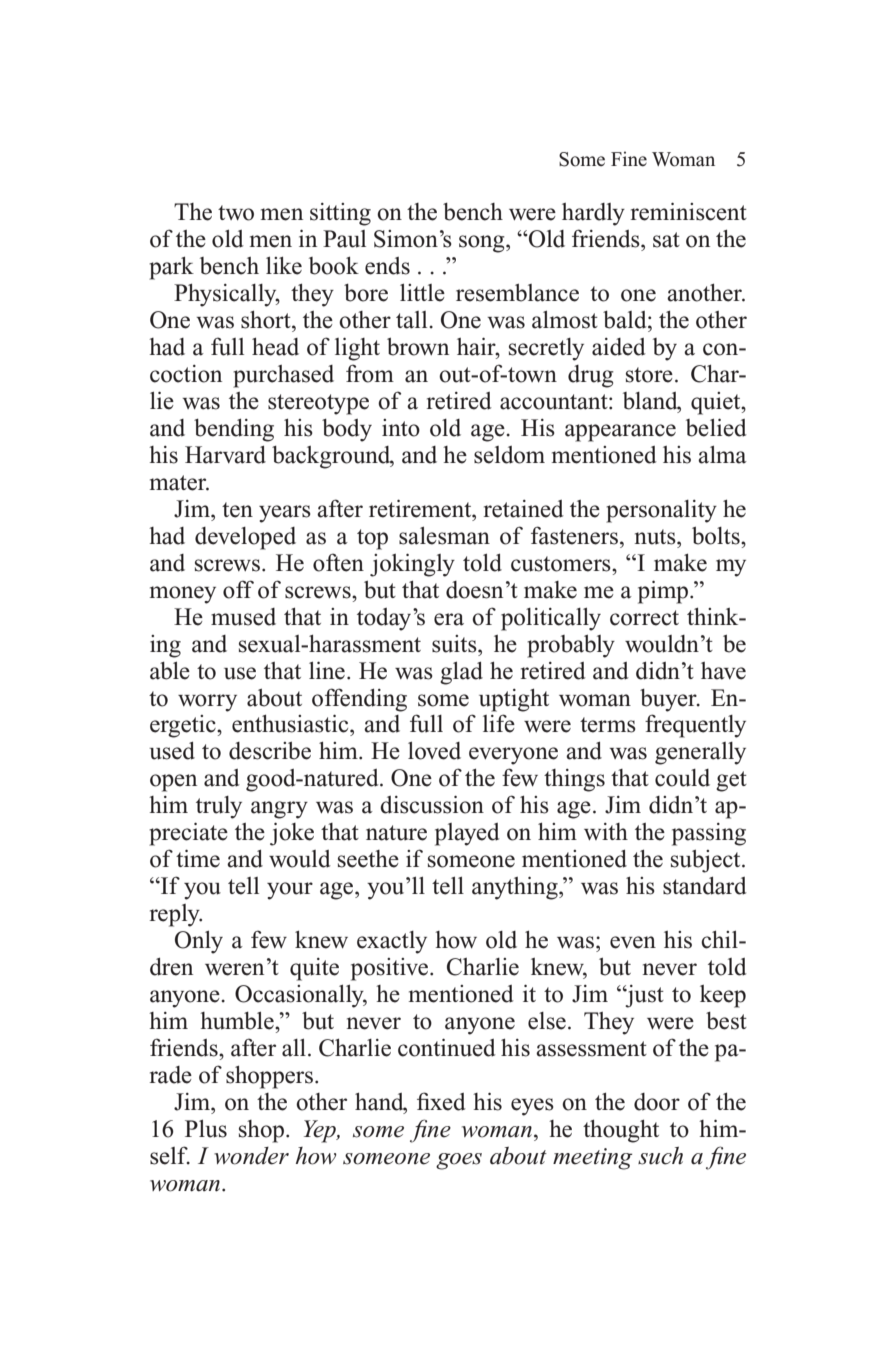  Describe the element at coordinates (705, 886) in the screenshot. I see `standard` at that location.
